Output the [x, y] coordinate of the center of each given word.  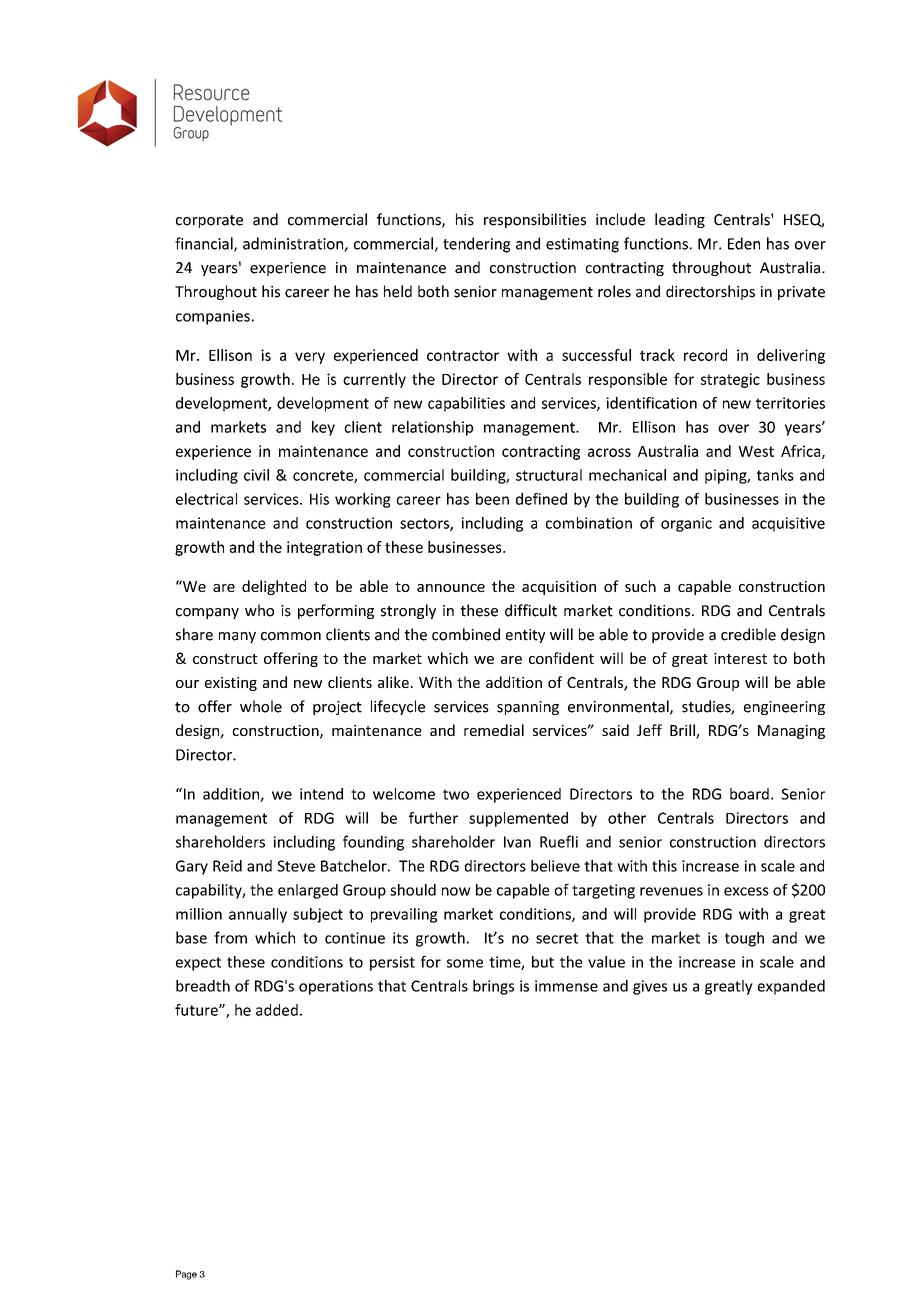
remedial [494, 730]
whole [261, 706]
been [492, 499]
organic [686, 524]
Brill [683, 731]
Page [186, 1275]
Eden [744, 243]
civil [256, 475]
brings [493, 987]
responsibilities [535, 220]
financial [205, 244]
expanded [791, 987]
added [277, 1010]
